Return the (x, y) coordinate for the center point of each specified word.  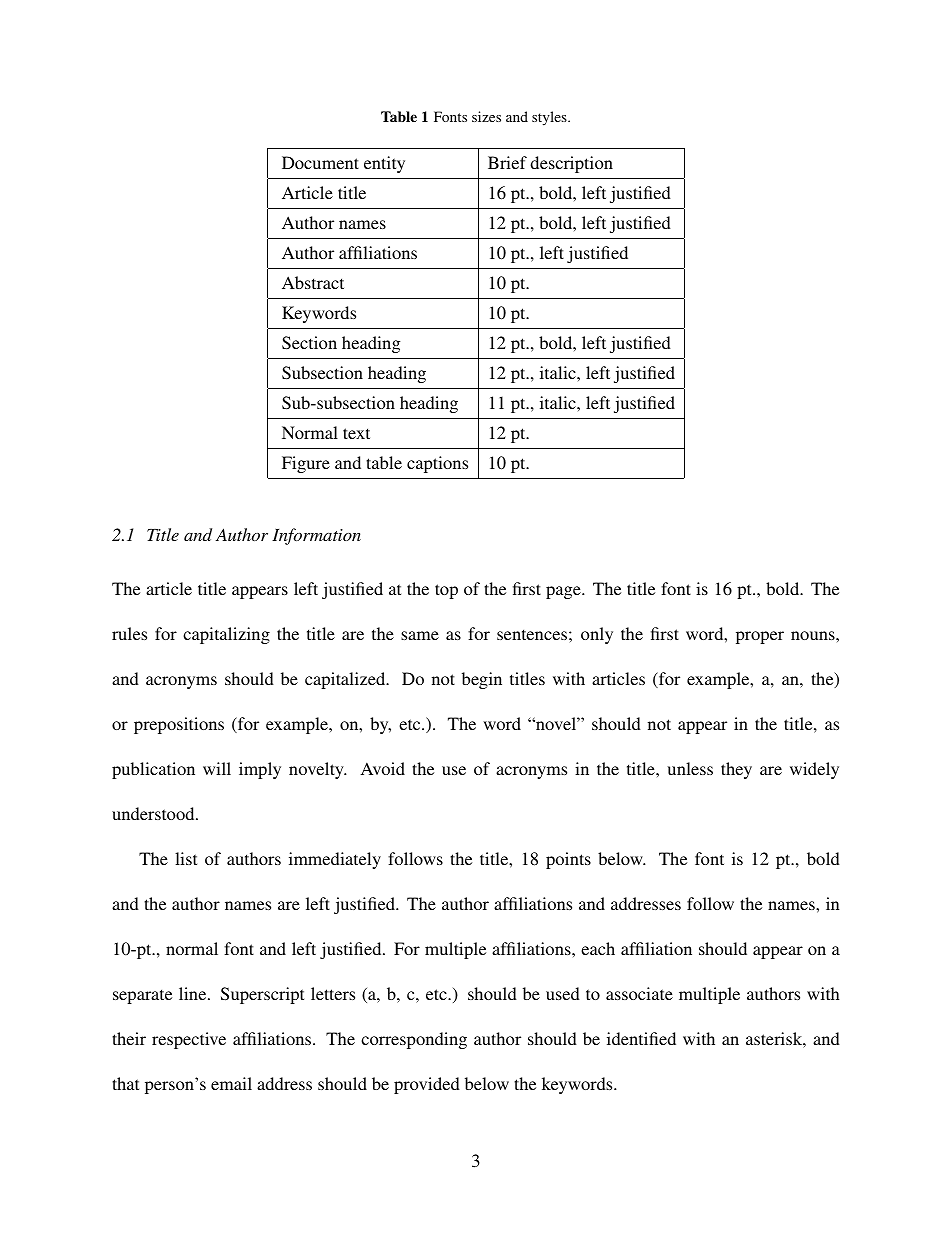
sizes (486, 116)
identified (641, 1038)
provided (427, 1085)
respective (189, 1040)
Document (320, 162)
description (571, 164)
